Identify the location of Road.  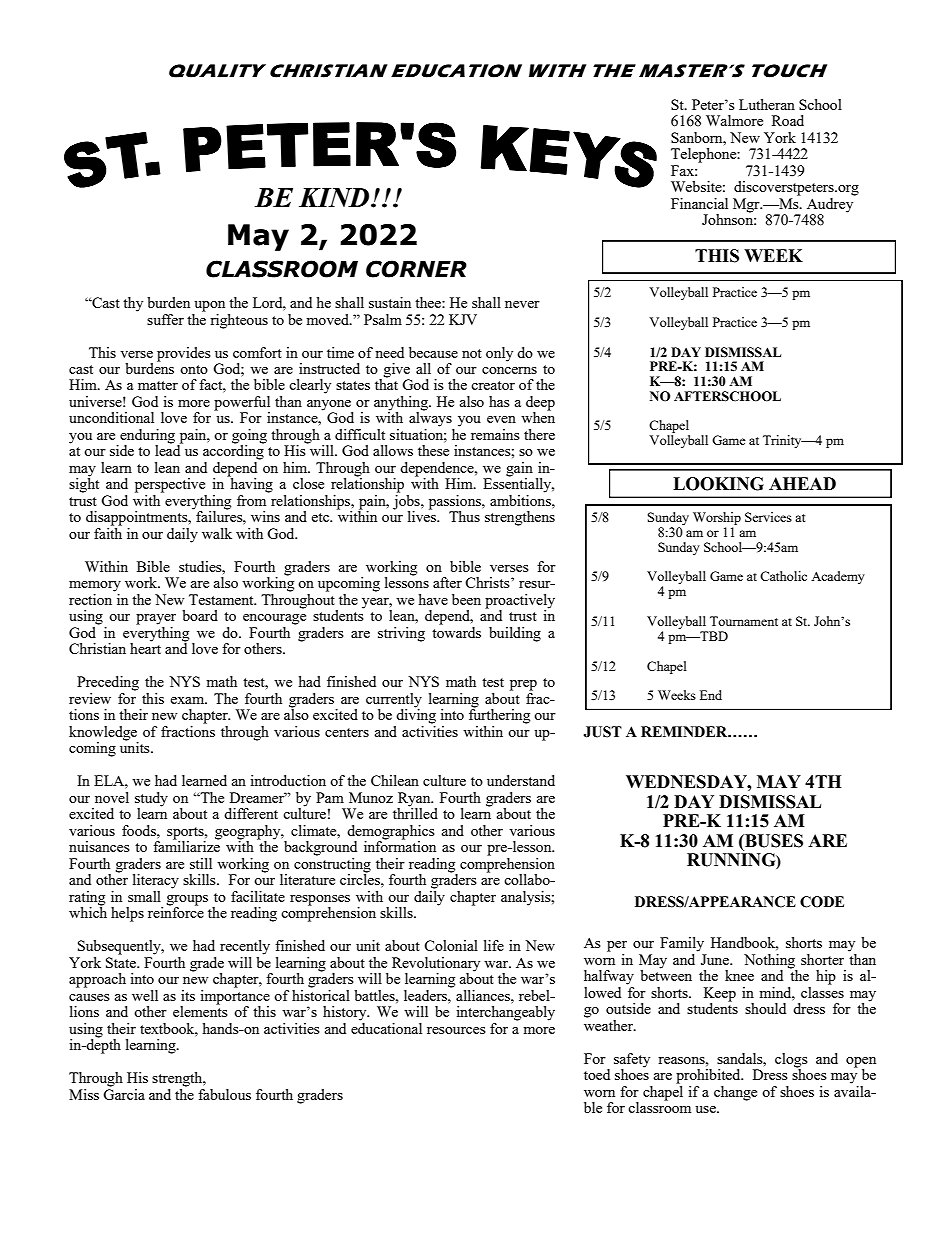
(788, 120).
